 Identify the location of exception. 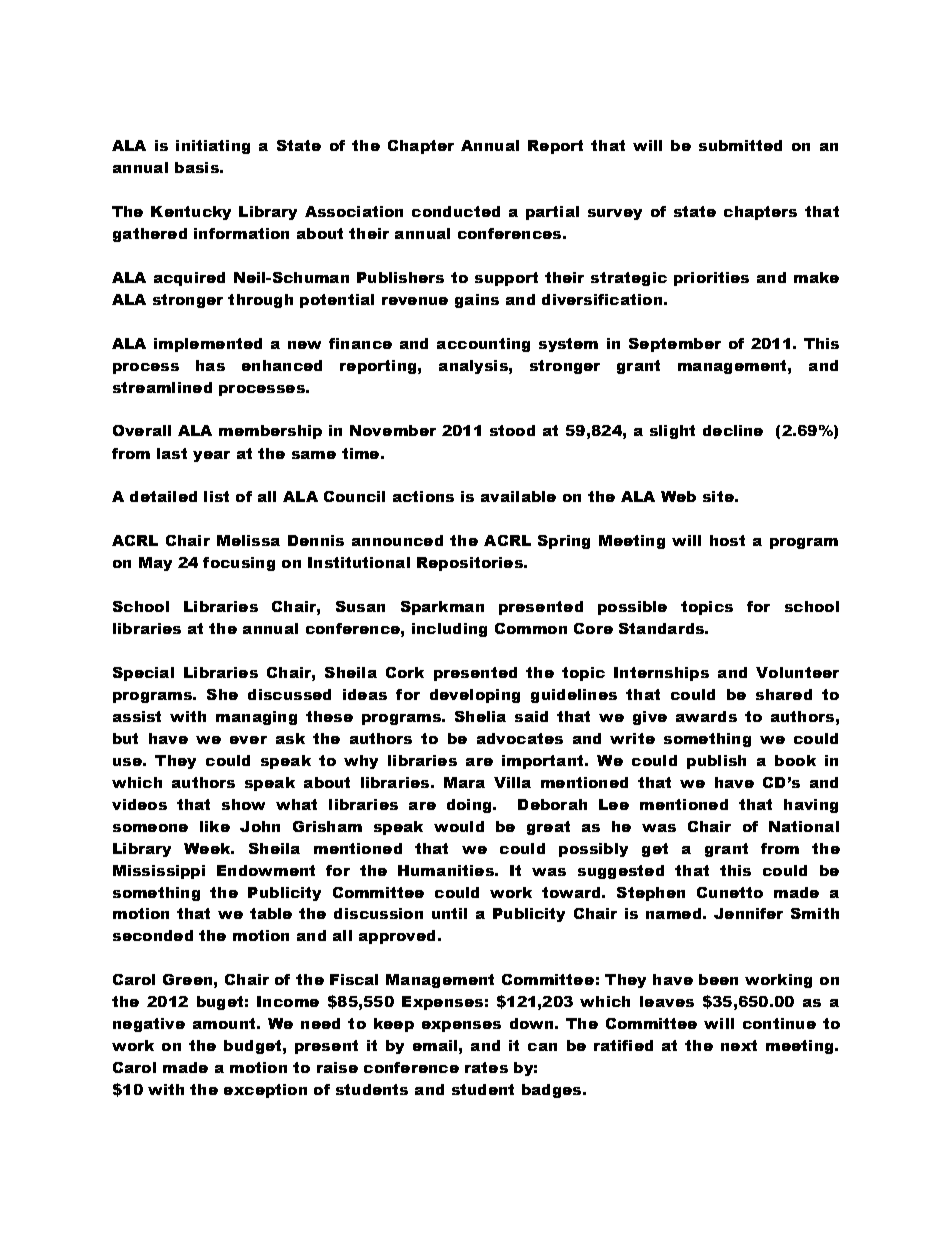
(265, 1091).
